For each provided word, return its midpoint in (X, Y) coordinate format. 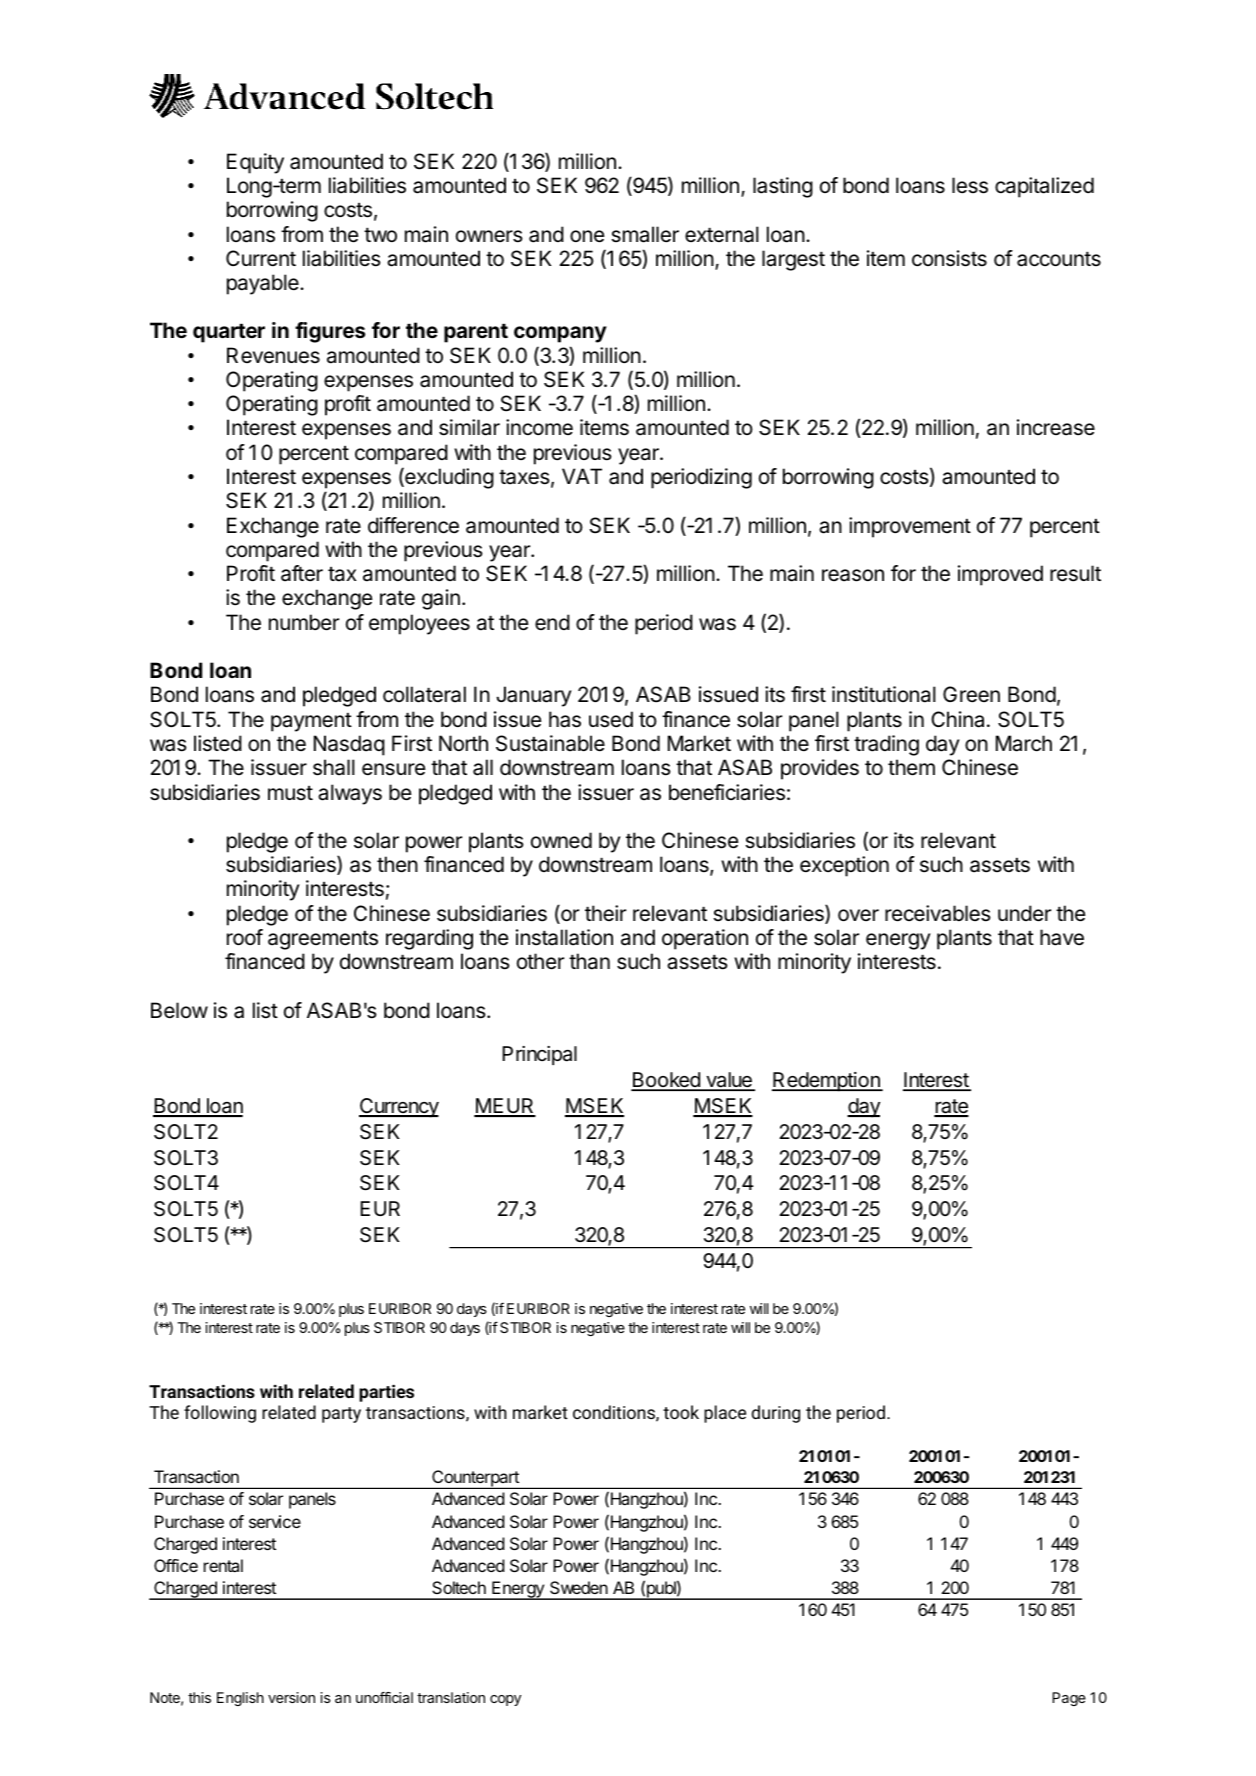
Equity (255, 163)
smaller (645, 234)
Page (1069, 1699)
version (291, 1697)
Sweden (579, 1587)
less (970, 185)
